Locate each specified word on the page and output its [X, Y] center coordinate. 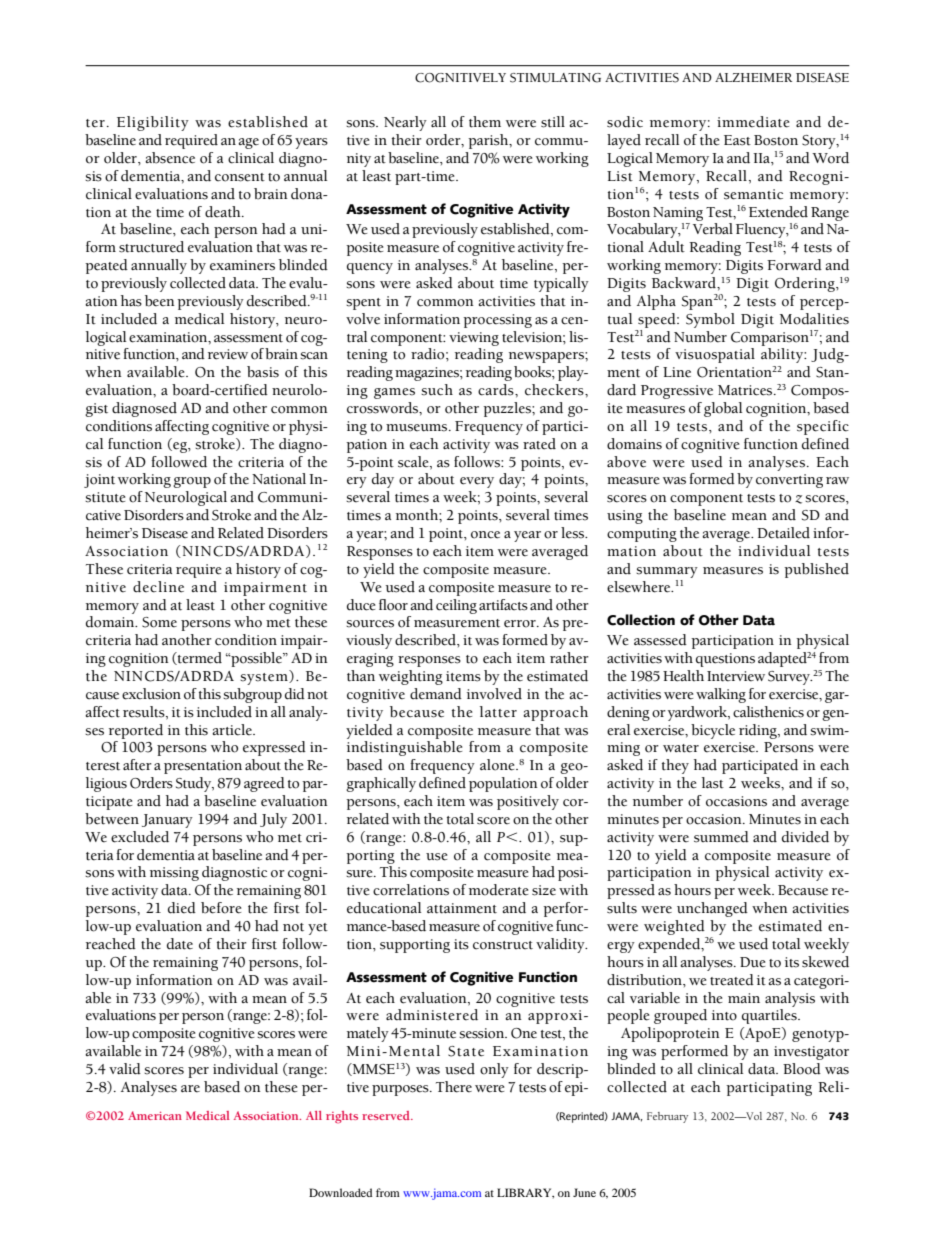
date [180, 944]
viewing [474, 339]
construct [503, 945]
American [155, 1115]
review [228, 354]
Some [159, 622]
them [485, 122]
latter [498, 712]
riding [759, 731]
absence [170, 158]
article [233, 730]
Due [753, 962]
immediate [753, 122]
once [485, 535]
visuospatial [715, 355]
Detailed [783, 533]
